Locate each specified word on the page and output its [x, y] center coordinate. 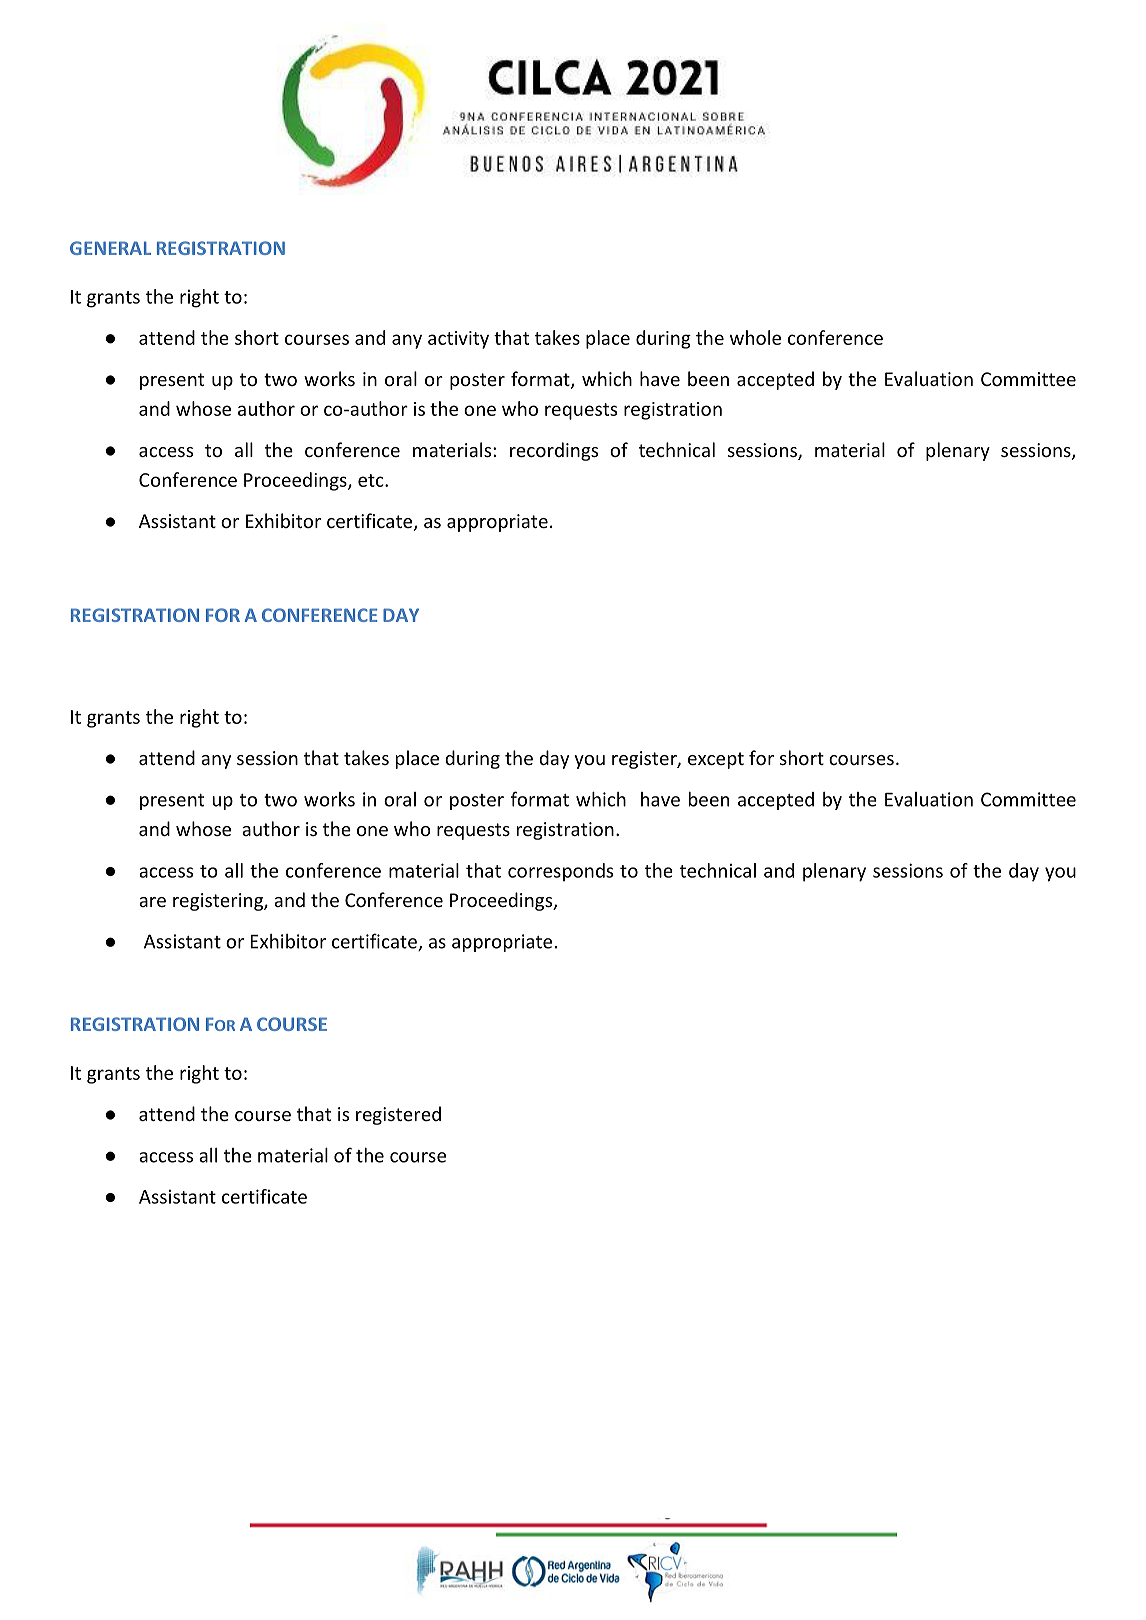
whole [755, 337]
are [152, 902]
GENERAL [110, 248]
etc [372, 480]
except [716, 760]
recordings [554, 451]
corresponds [560, 872]
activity [458, 340]
